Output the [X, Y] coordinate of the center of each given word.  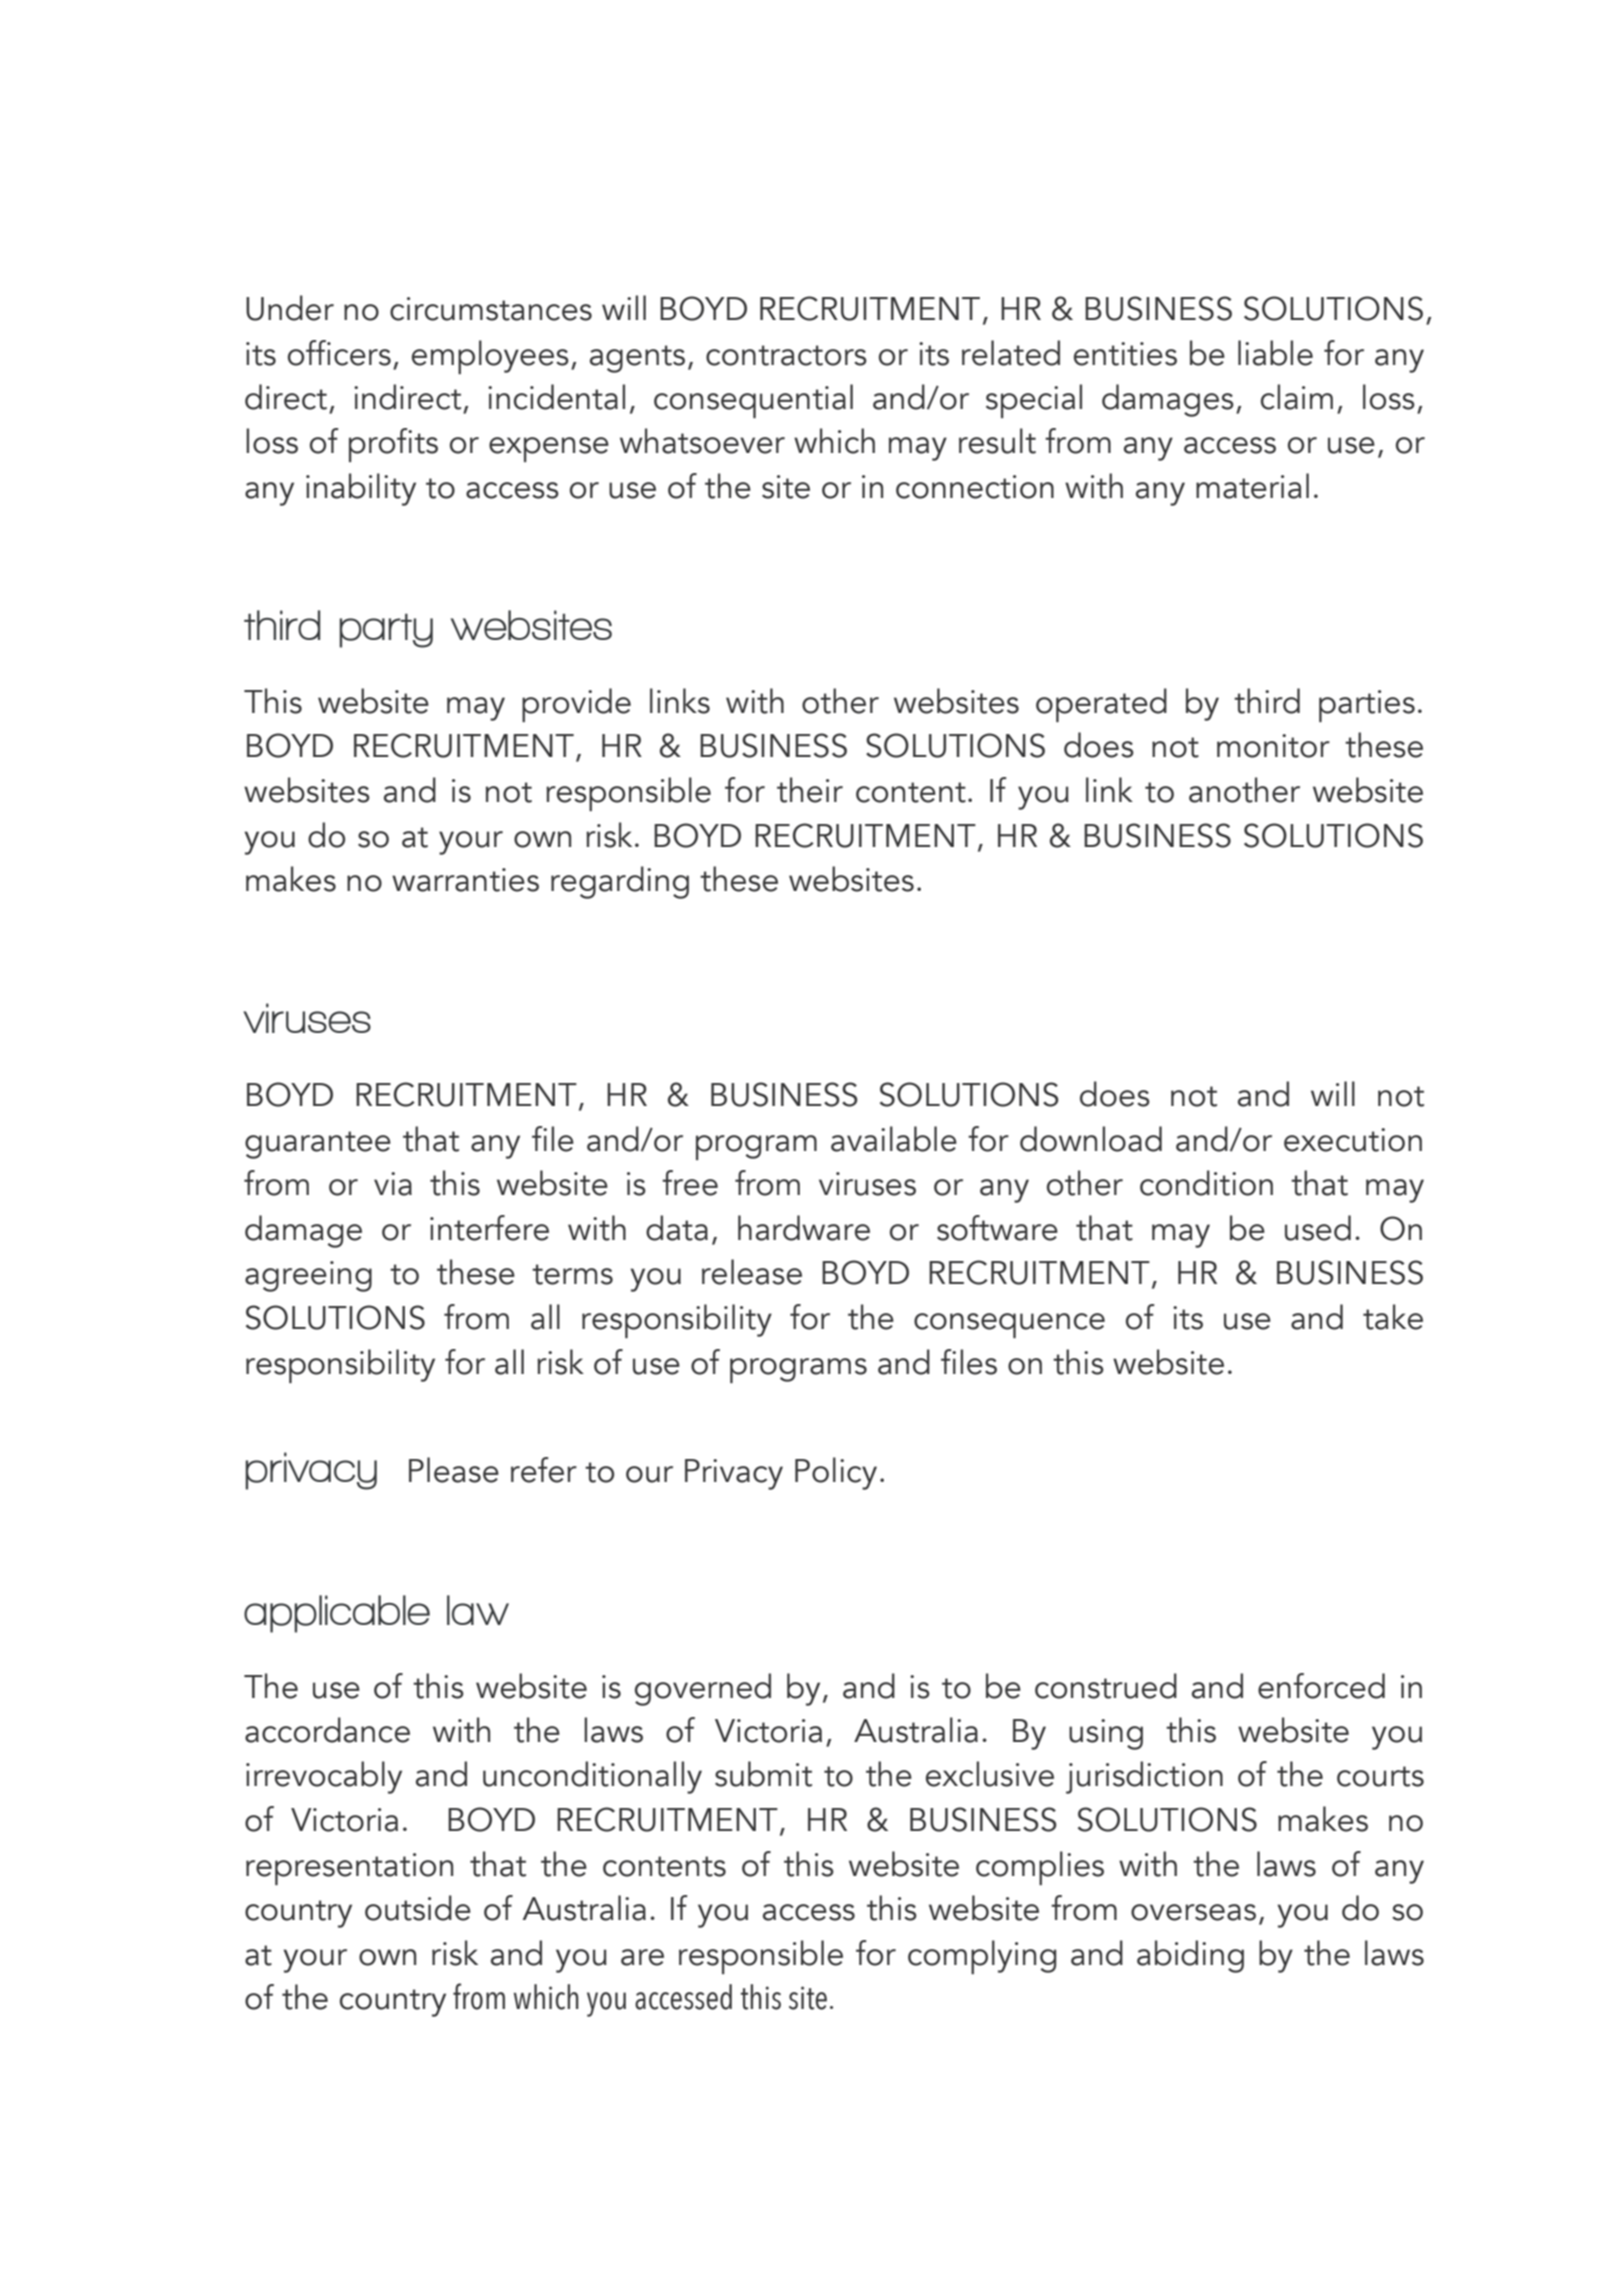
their [810, 790]
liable [1275, 353]
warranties [465, 880]
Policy [836, 1473]
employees [490, 357]
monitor [1273, 746]
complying [982, 1957]
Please [454, 1470]
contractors [786, 355]
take [1393, 1317]
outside [418, 1908]
